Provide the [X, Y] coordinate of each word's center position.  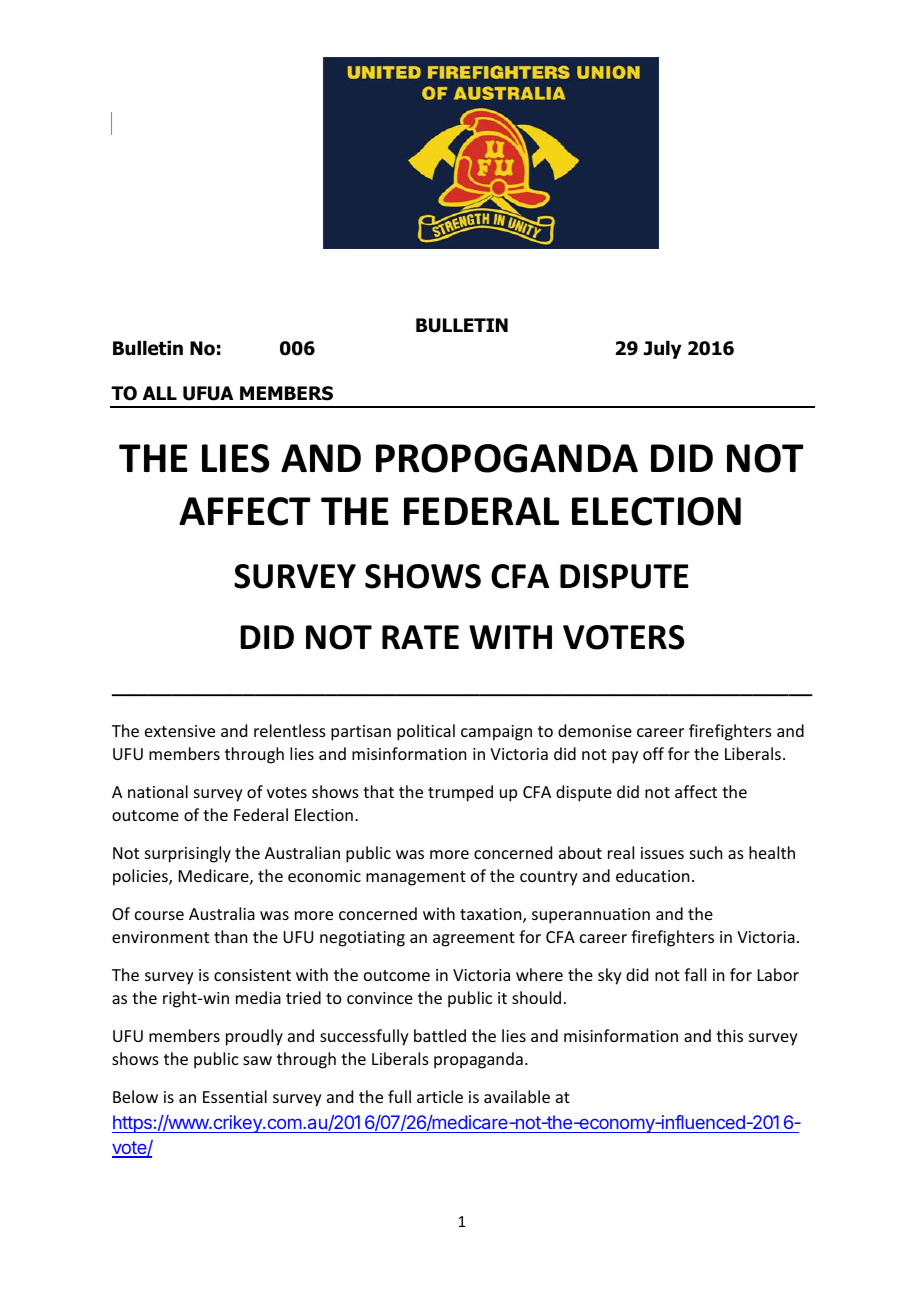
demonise [595, 730]
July [663, 350]
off [653, 753]
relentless [290, 730]
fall [695, 974]
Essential [235, 1096]
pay [625, 757]
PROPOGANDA [507, 458]
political [426, 732]
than [230, 936]
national [158, 791]
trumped [460, 793]
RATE [420, 637]
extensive [180, 731]
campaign [496, 733]
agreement [474, 939]
